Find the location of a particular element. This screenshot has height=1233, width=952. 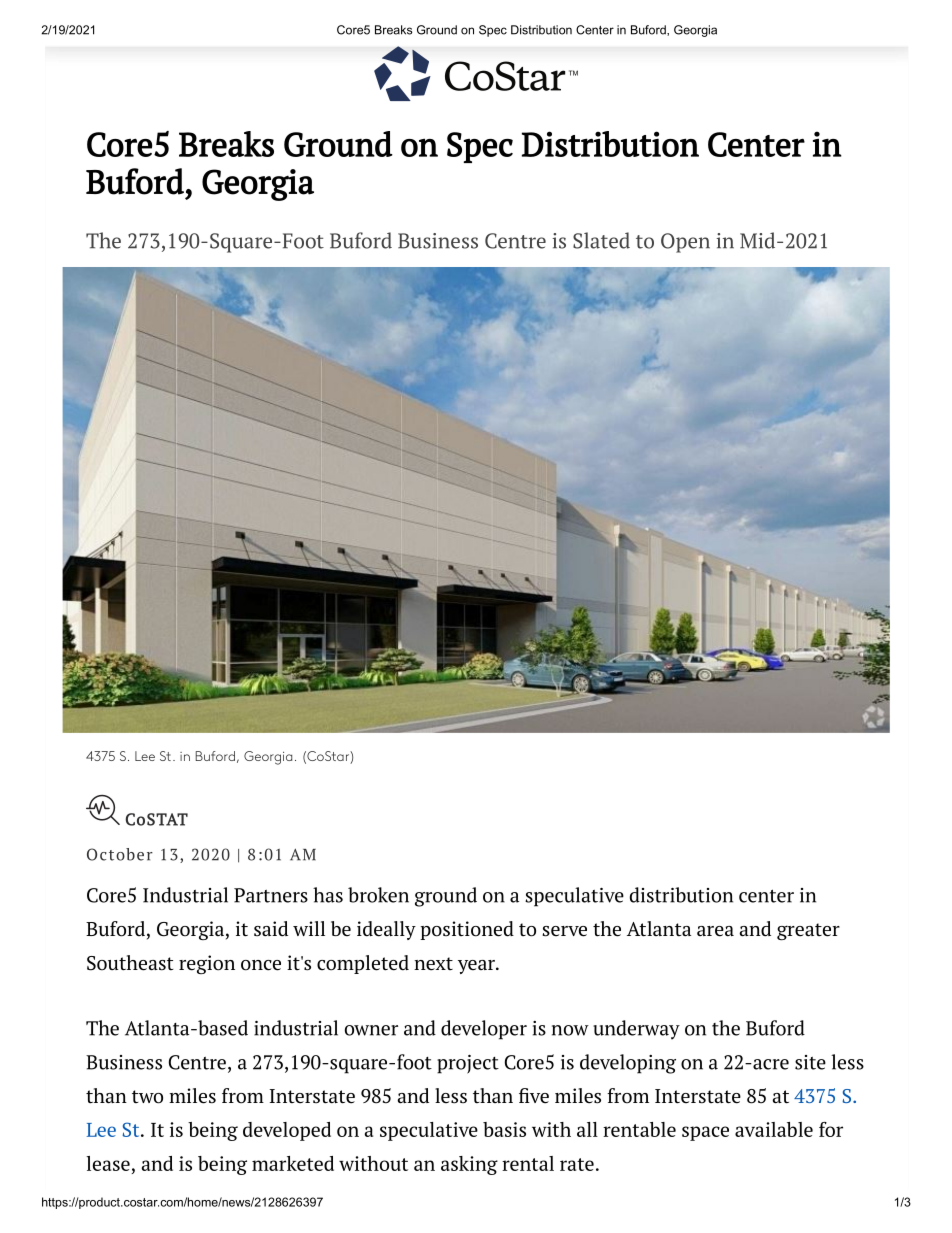

two is located at coordinates (147, 1097).
